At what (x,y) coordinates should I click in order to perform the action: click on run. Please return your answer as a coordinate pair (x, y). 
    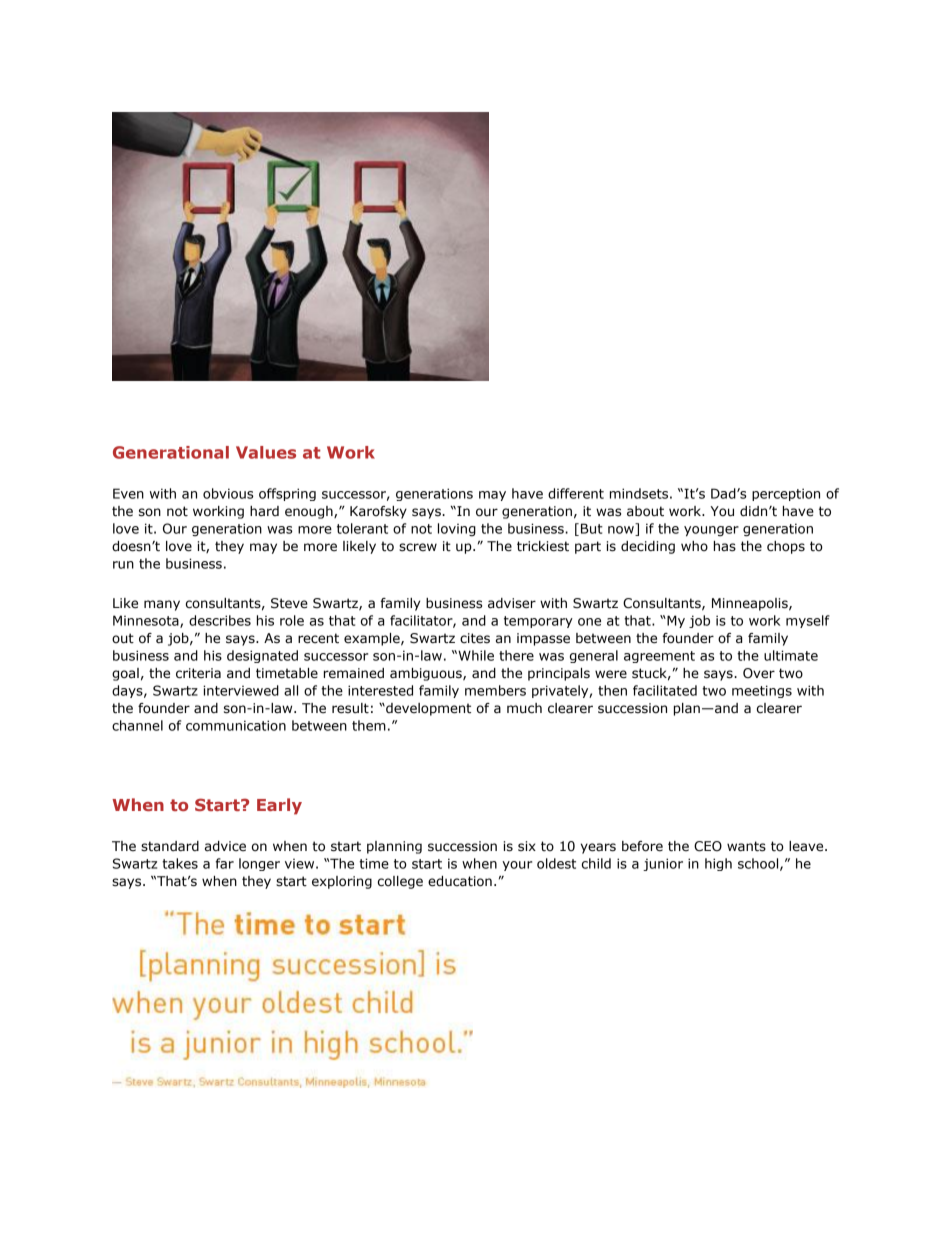
    Looking at the image, I should click on (123, 565).
